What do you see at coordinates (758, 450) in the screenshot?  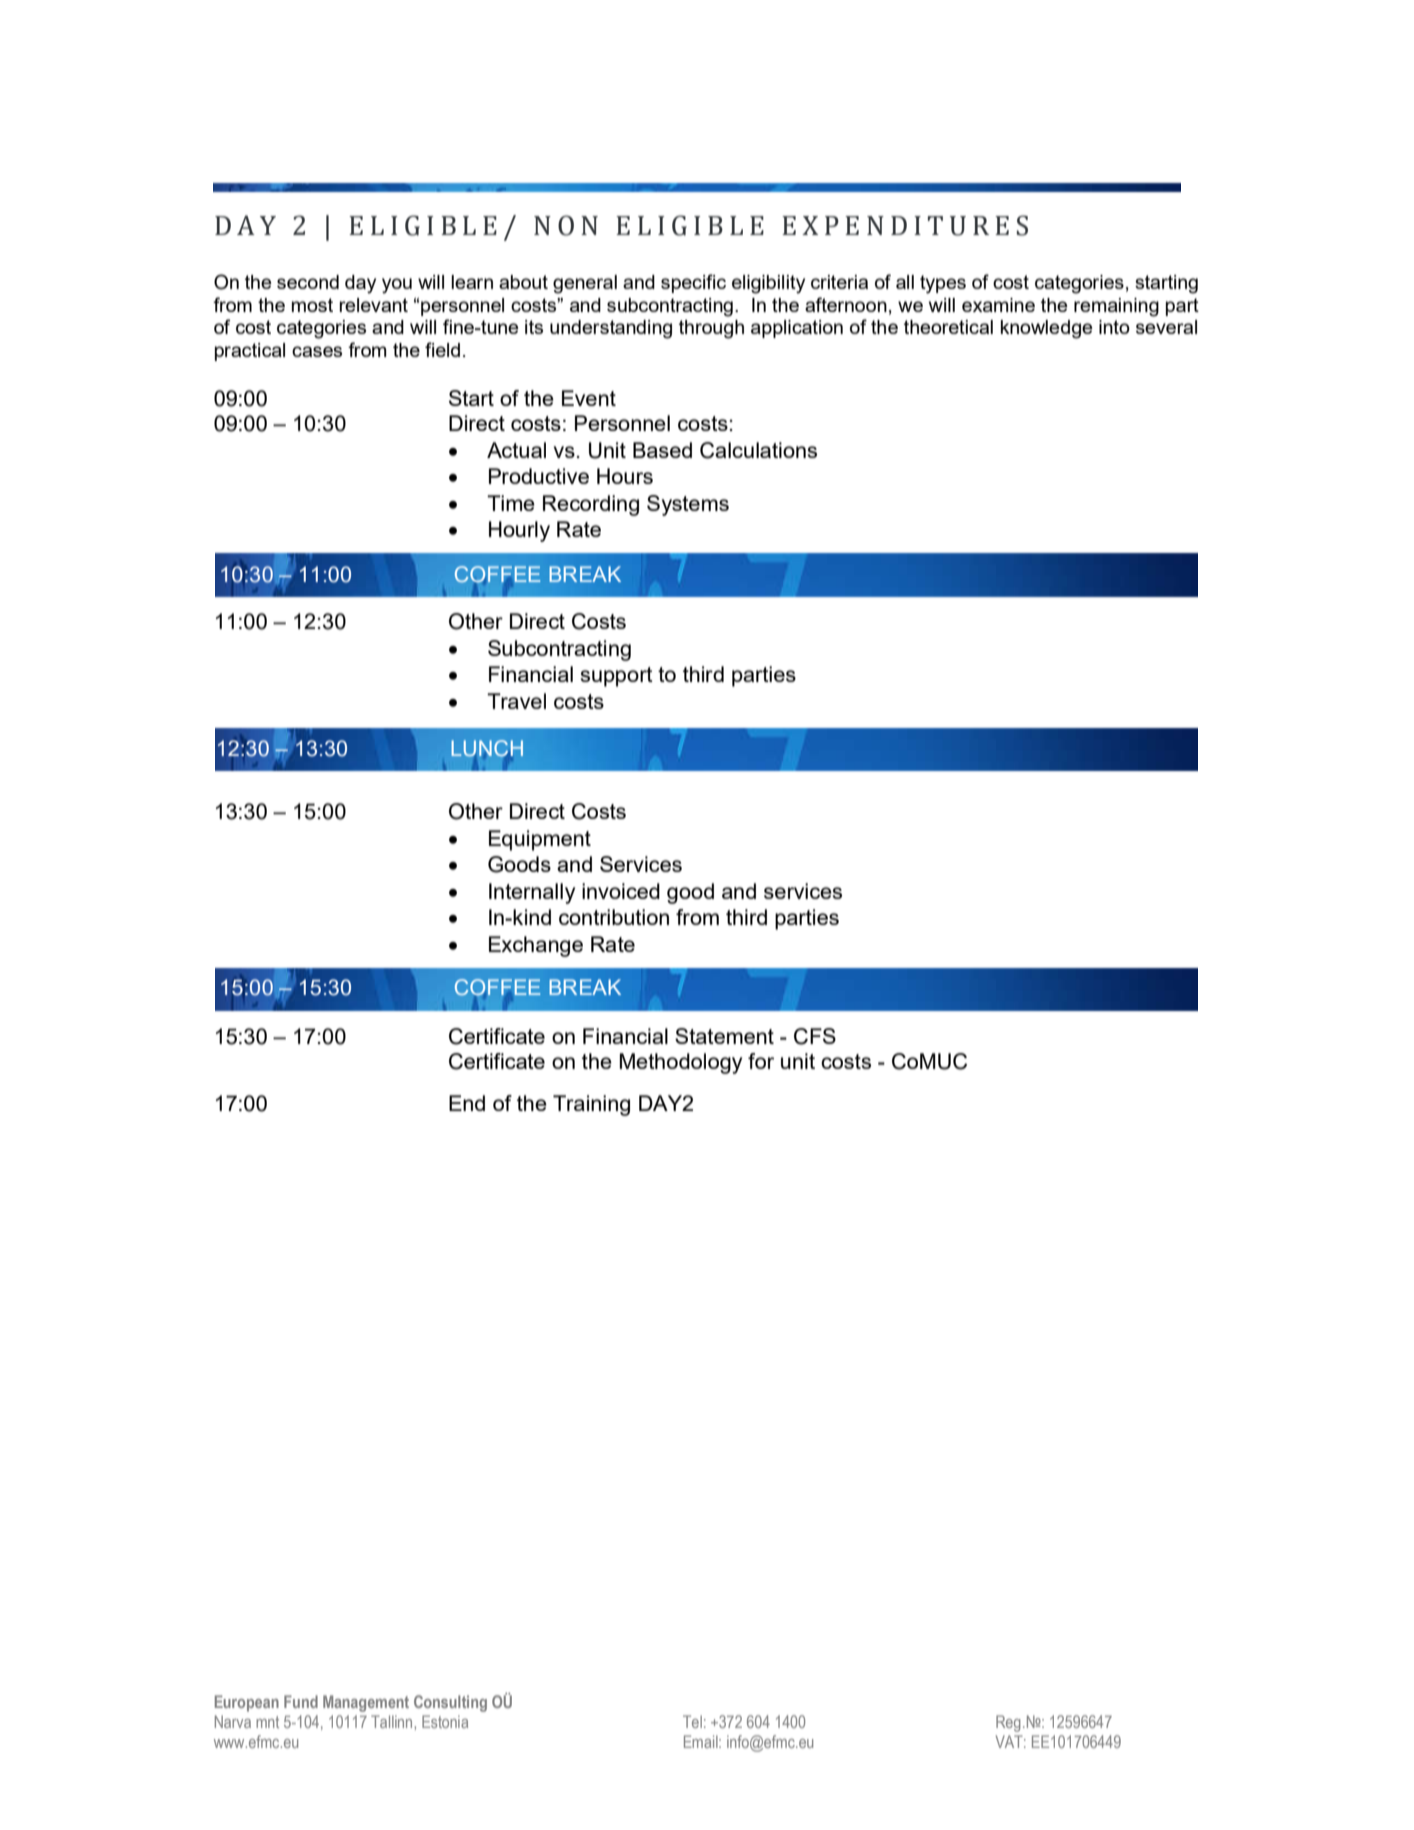 I see `Calculations` at bounding box center [758, 450].
